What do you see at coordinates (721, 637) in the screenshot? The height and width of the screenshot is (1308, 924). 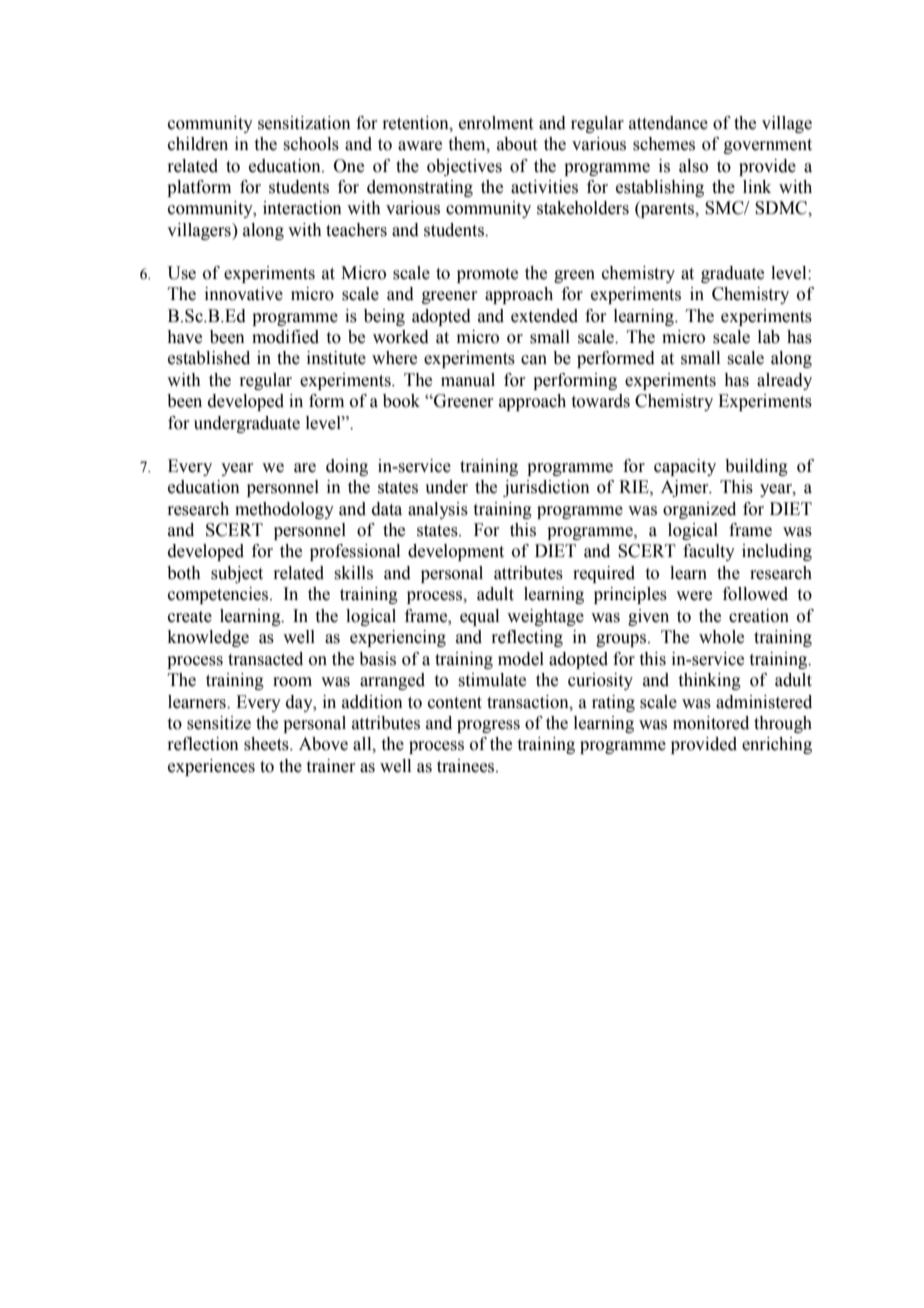 I see `whole` at bounding box center [721, 637].
